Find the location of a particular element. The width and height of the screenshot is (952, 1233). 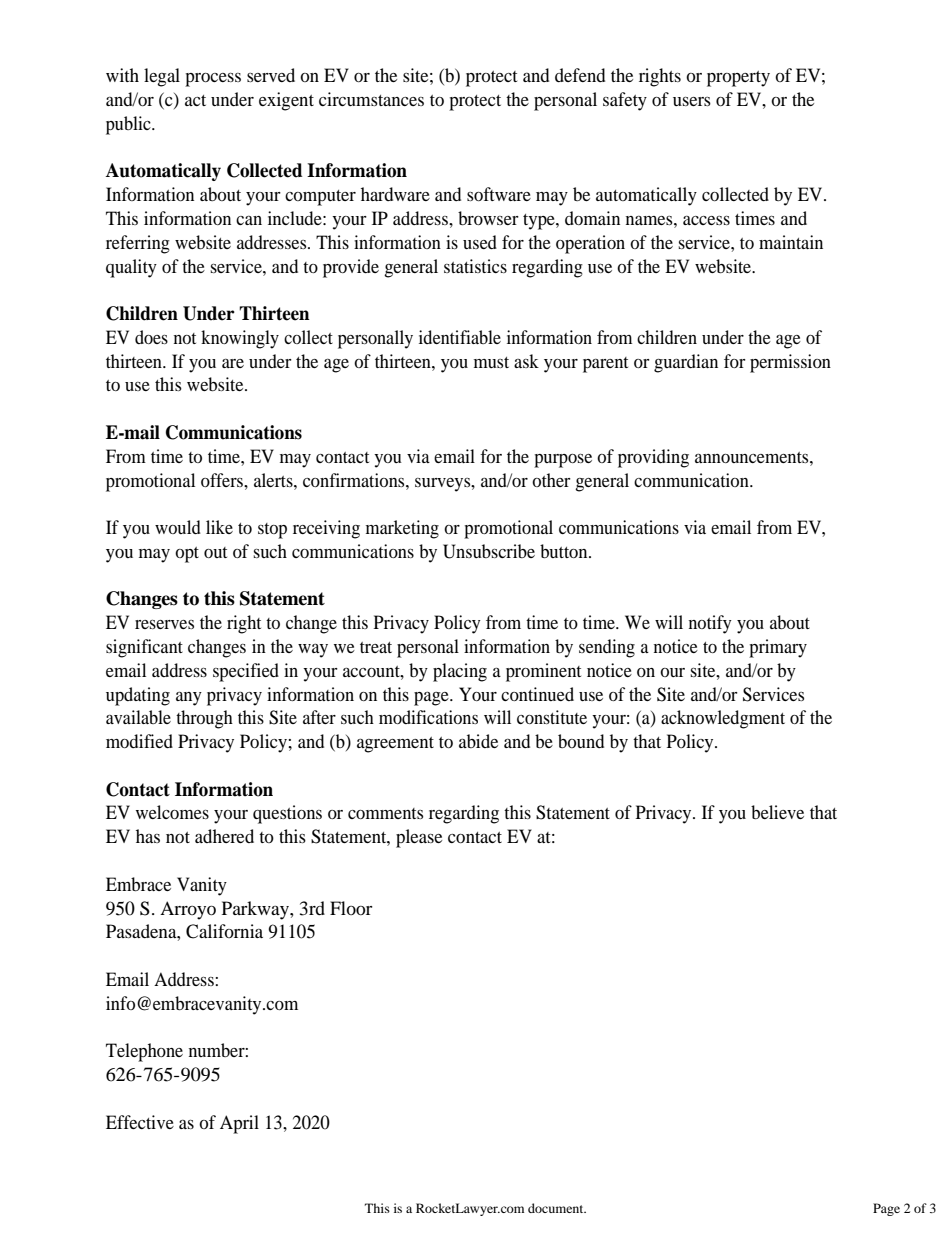

process is located at coordinates (213, 80).
